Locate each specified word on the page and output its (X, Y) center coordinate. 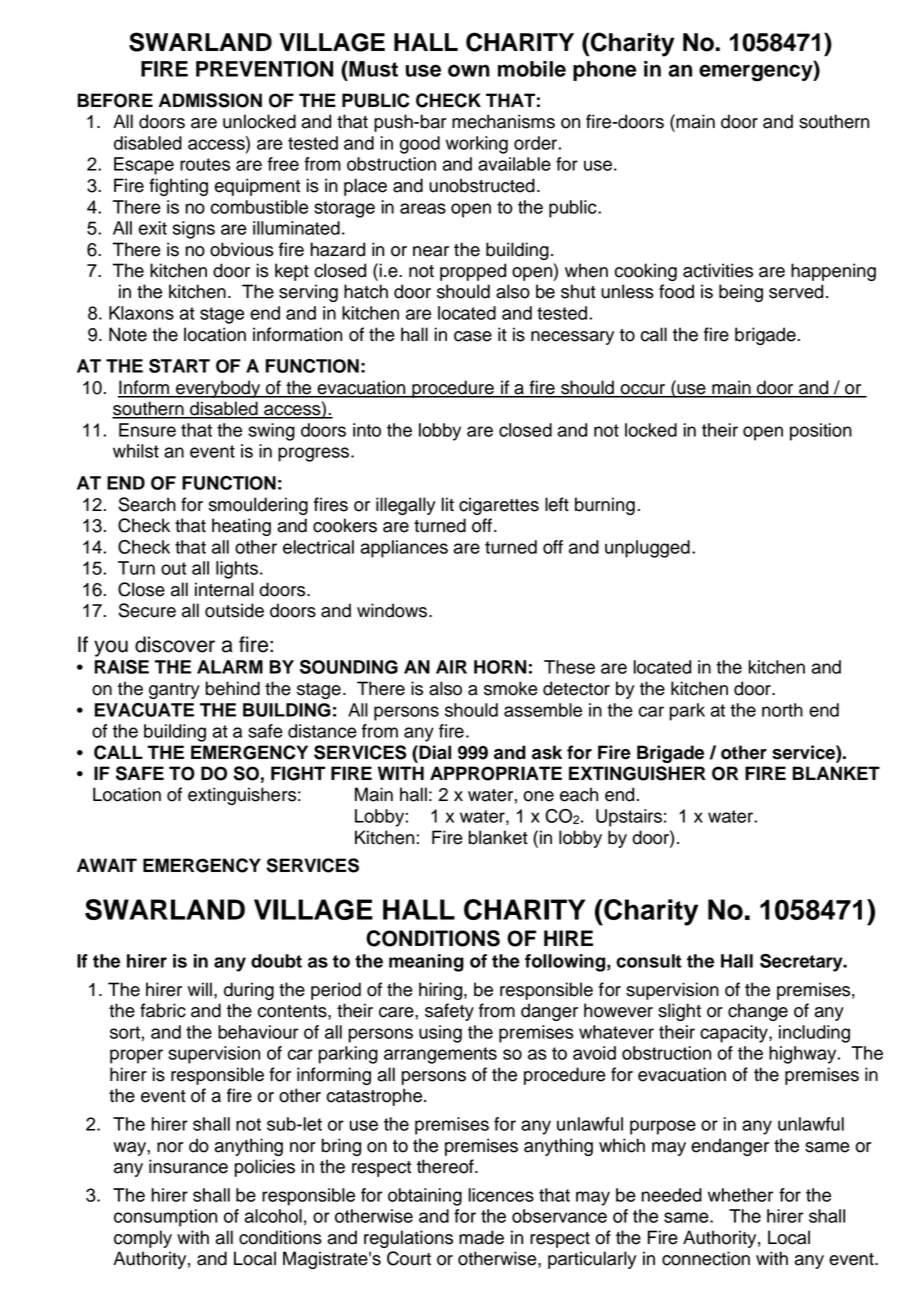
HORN (500, 667)
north (782, 710)
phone (604, 71)
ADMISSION (210, 100)
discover (175, 644)
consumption (165, 1218)
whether (740, 1195)
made (481, 1237)
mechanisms (503, 121)
